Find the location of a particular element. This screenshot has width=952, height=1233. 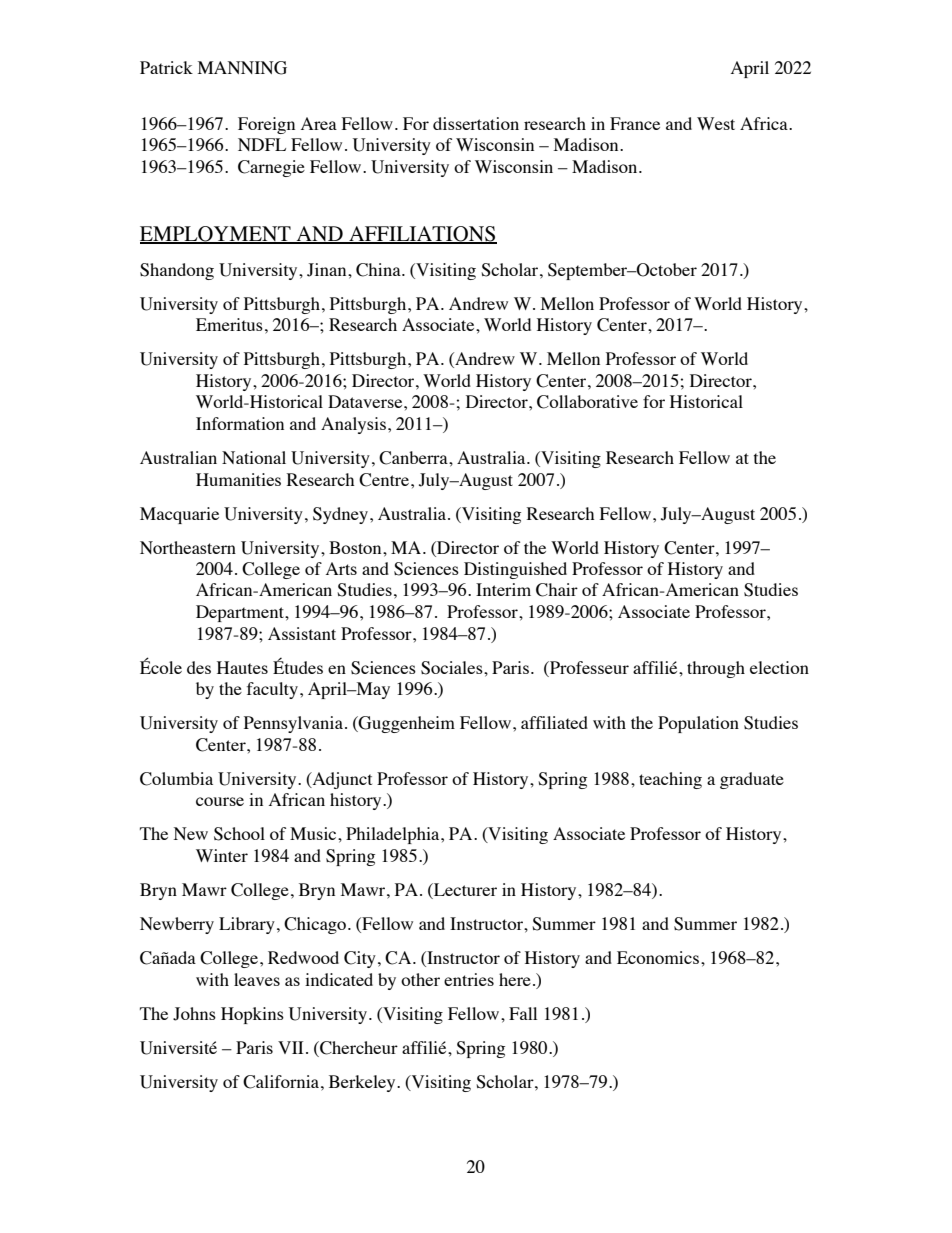

MANNING is located at coordinates (242, 68).
